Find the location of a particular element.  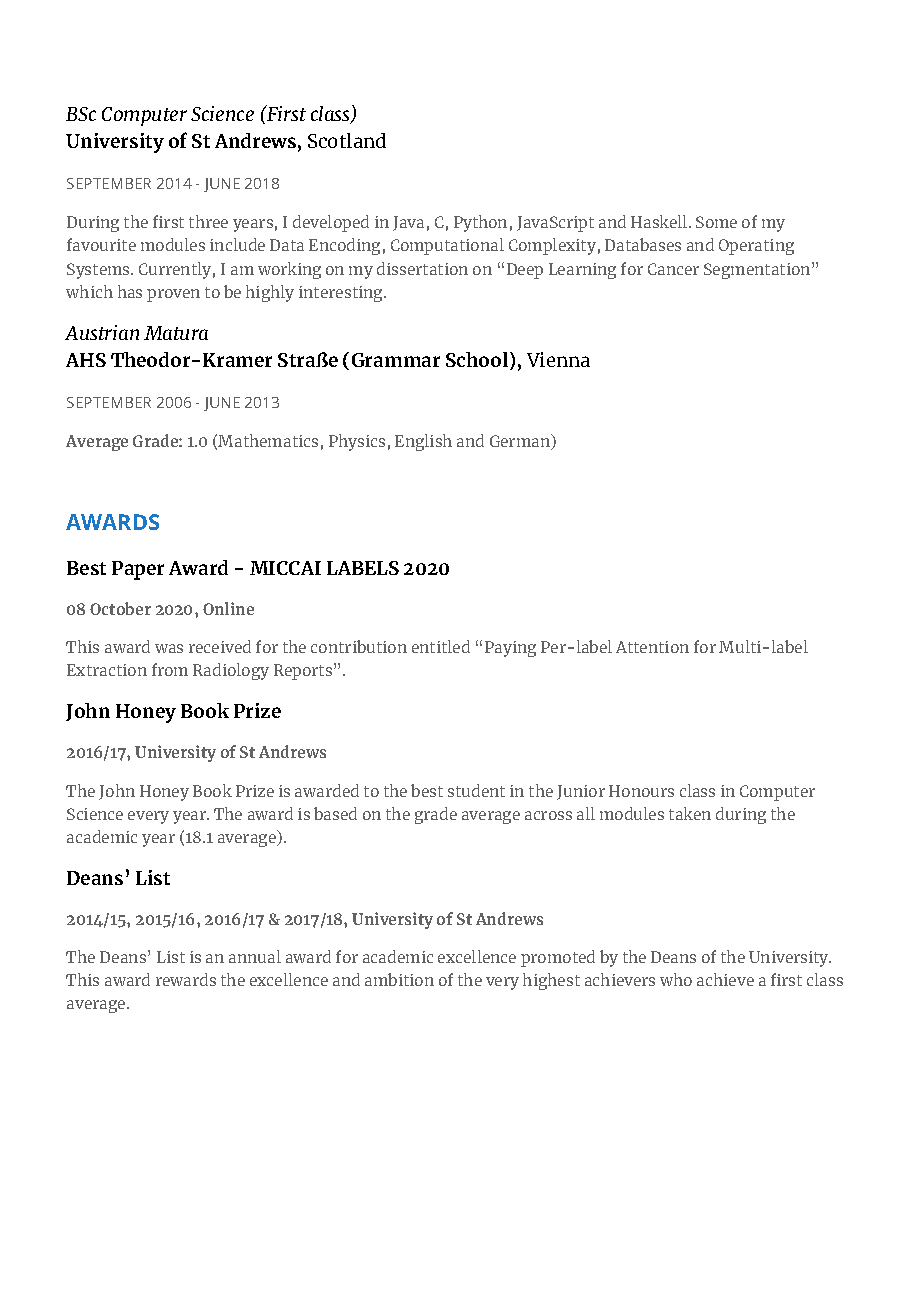

Scotland is located at coordinates (347, 140).
